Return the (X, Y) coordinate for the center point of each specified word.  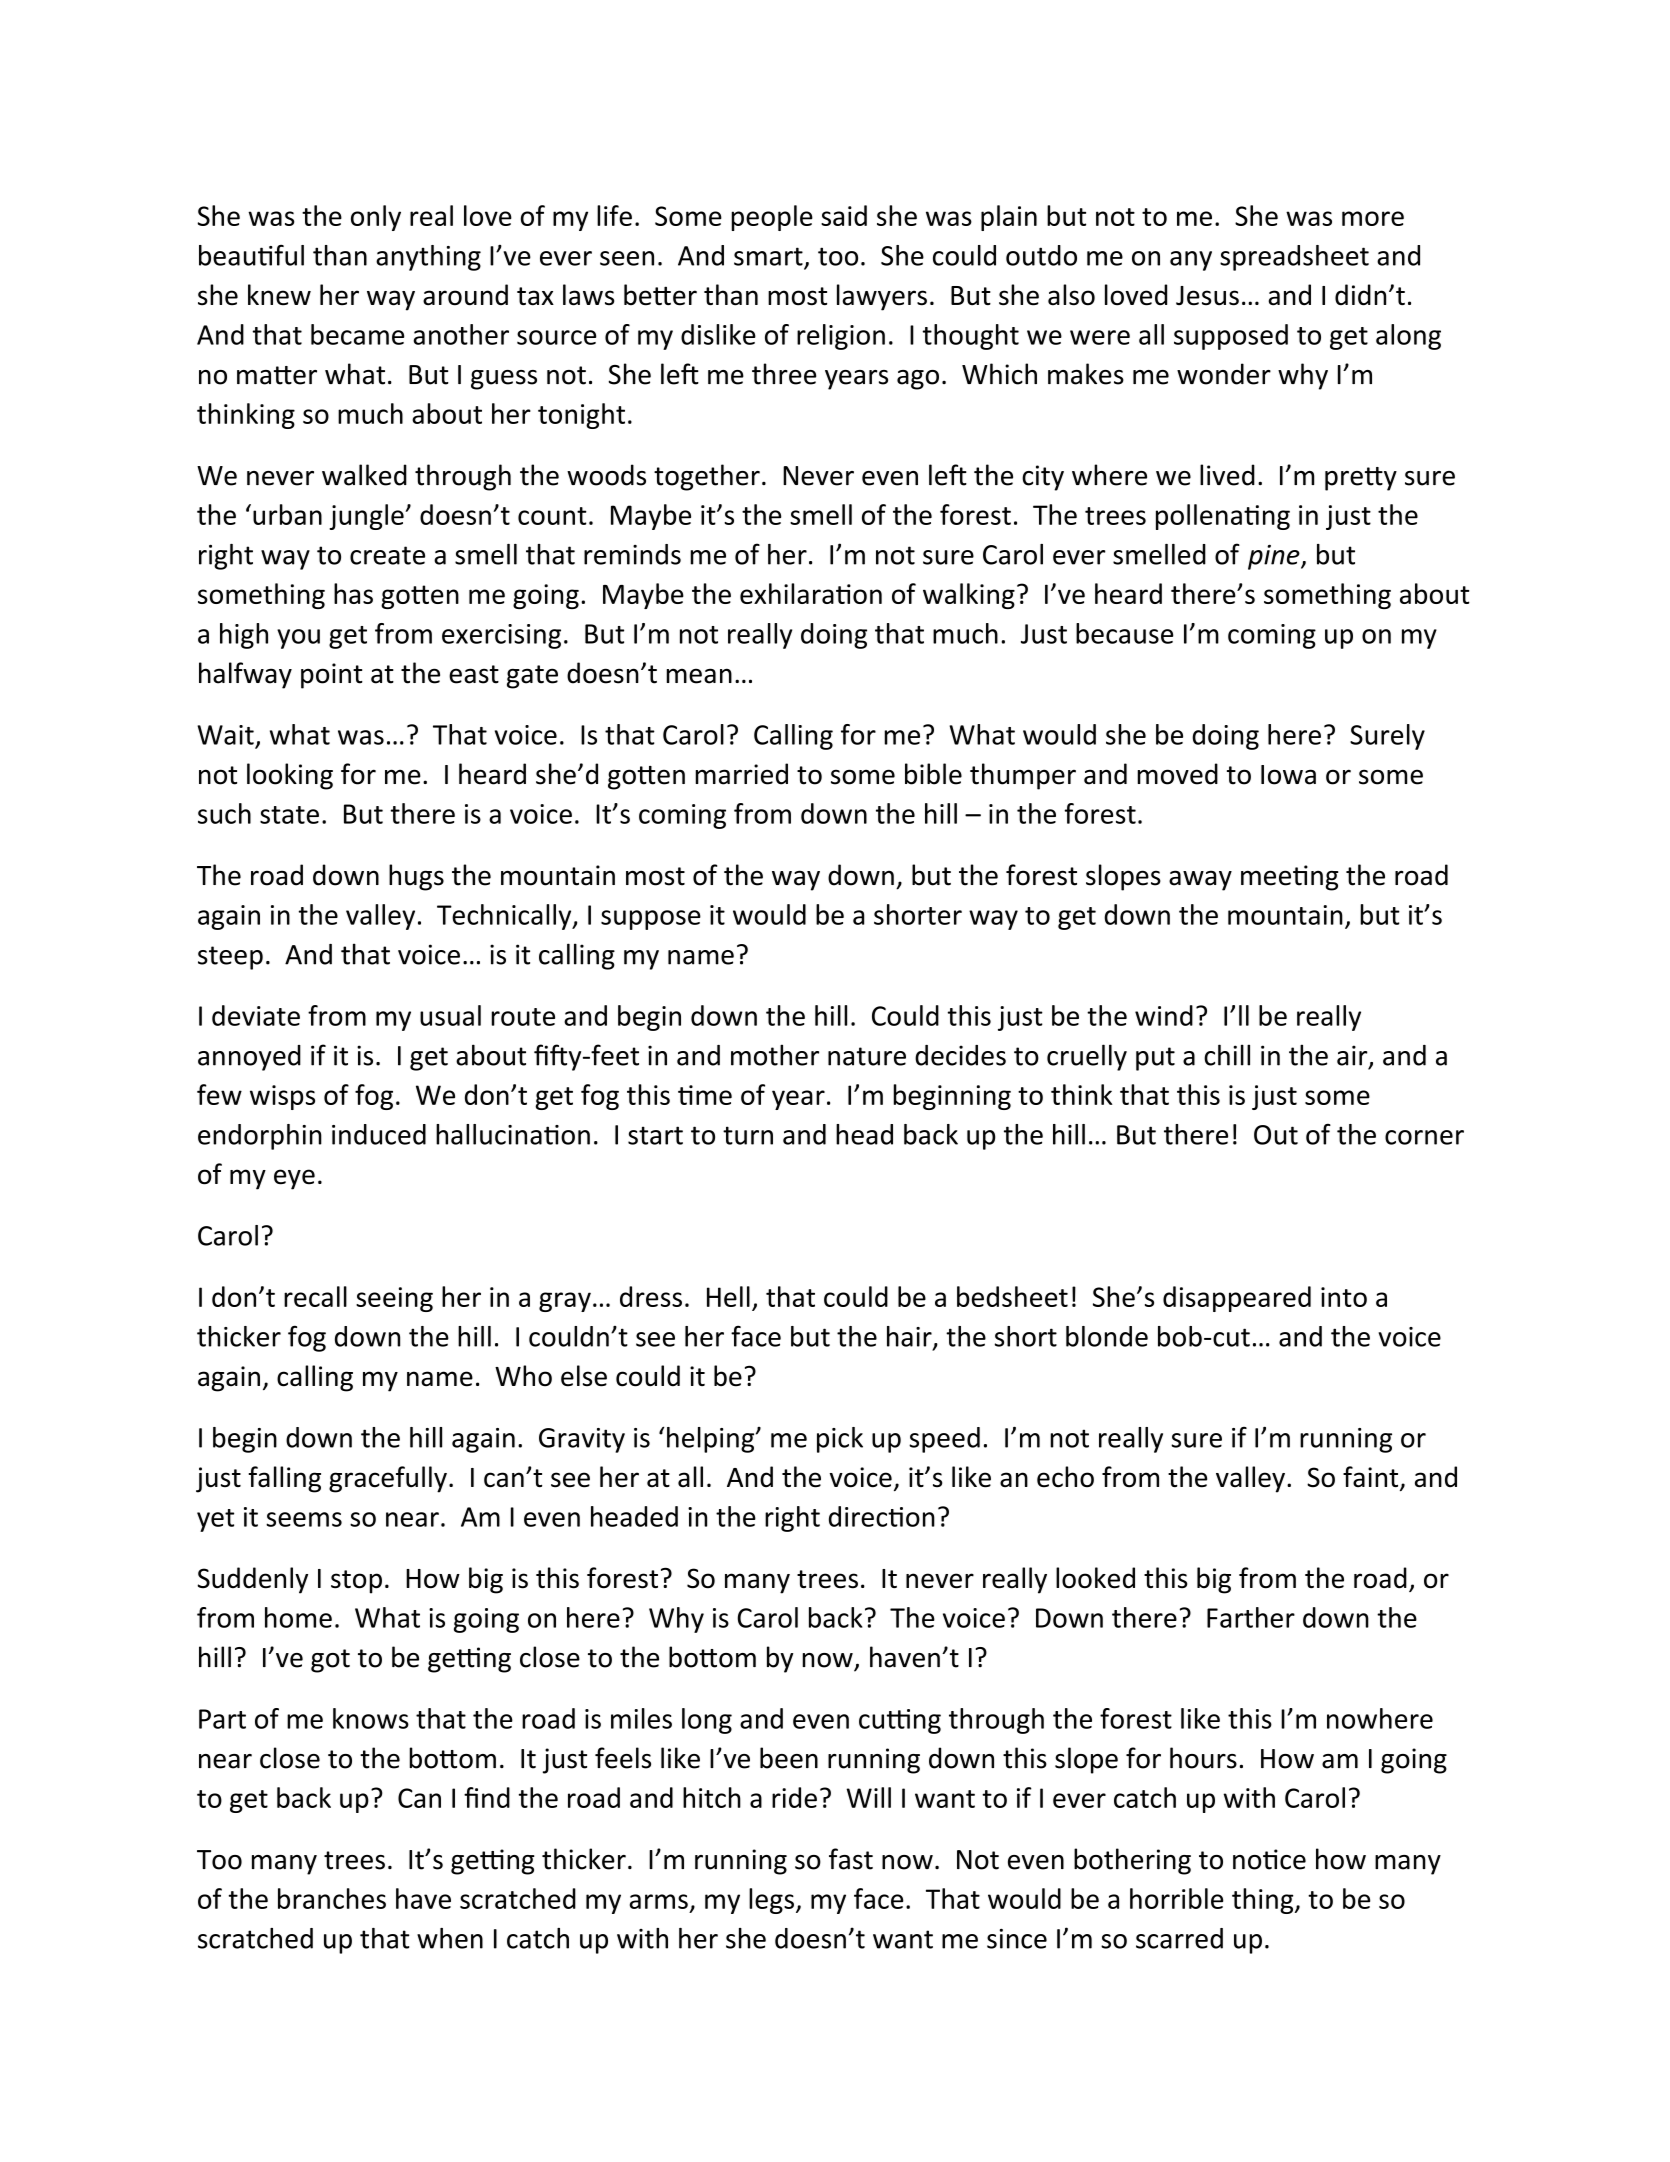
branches (332, 1898)
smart (769, 257)
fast (851, 1859)
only (376, 218)
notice (1269, 1859)
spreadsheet (1294, 258)
